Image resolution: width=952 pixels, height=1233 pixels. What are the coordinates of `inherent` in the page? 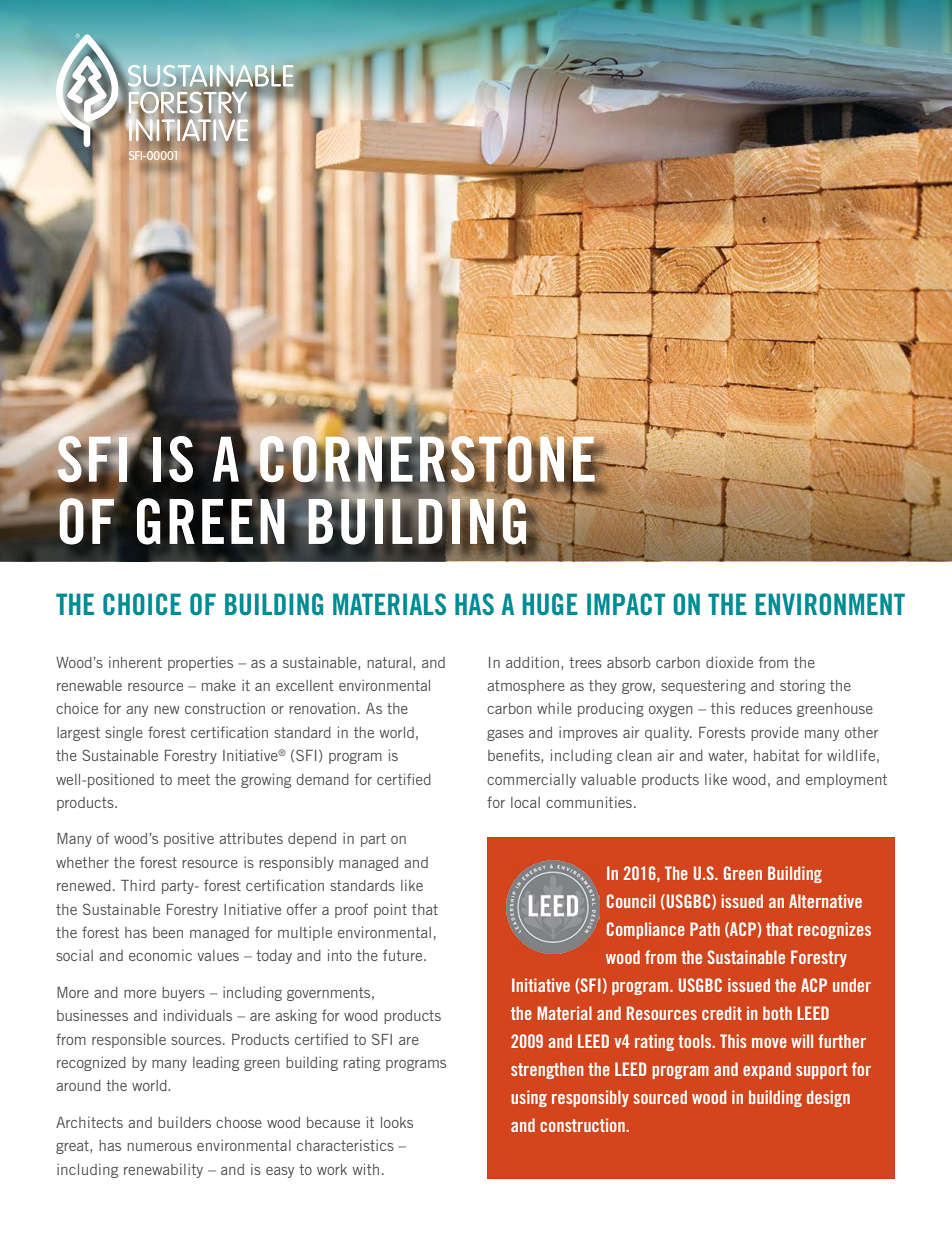 It's located at (135, 662).
